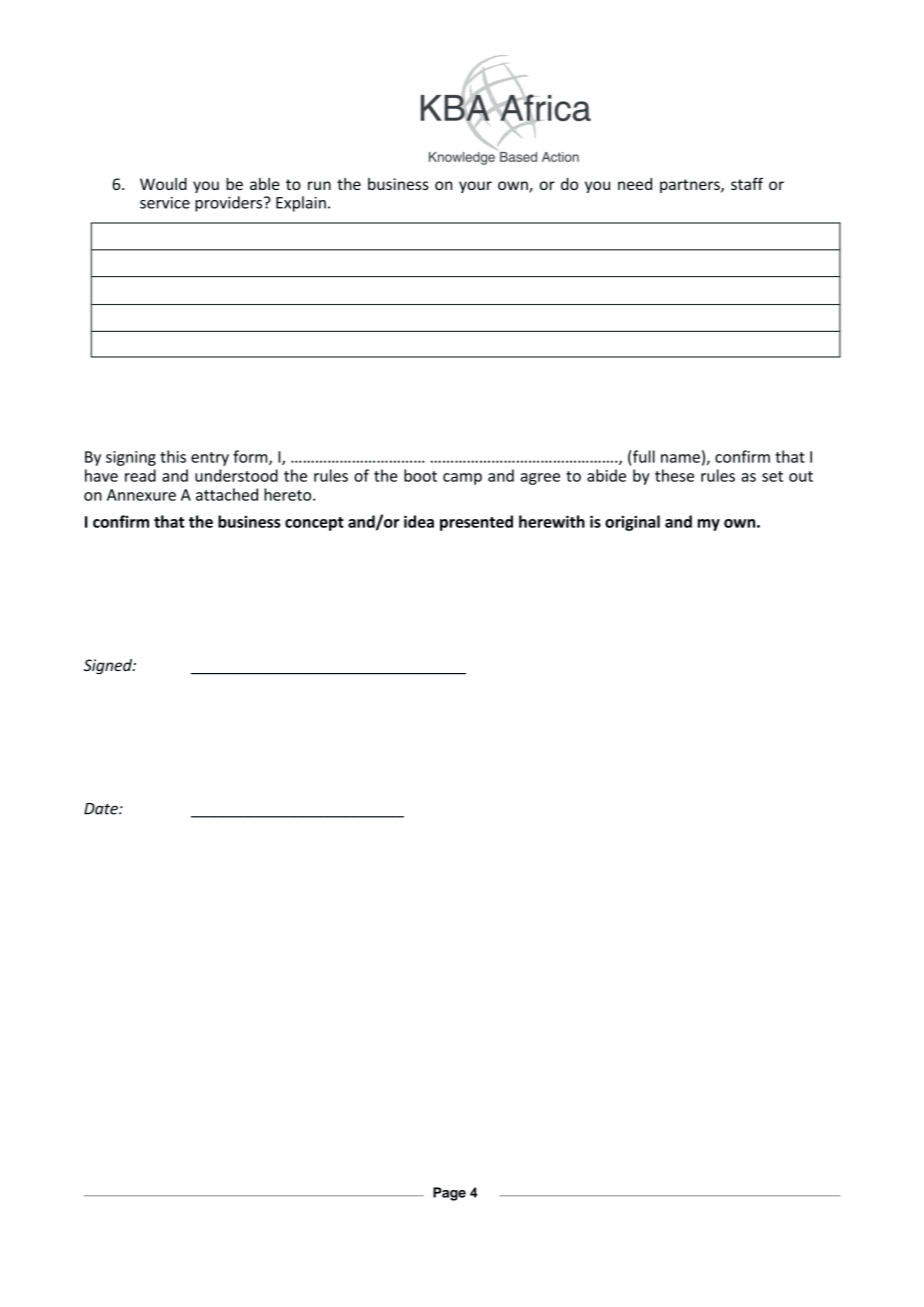 The width and height of the image is (924, 1307). What do you see at coordinates (552, 521) in the image?
I see `herewith` at bounding box center [552, 521].
